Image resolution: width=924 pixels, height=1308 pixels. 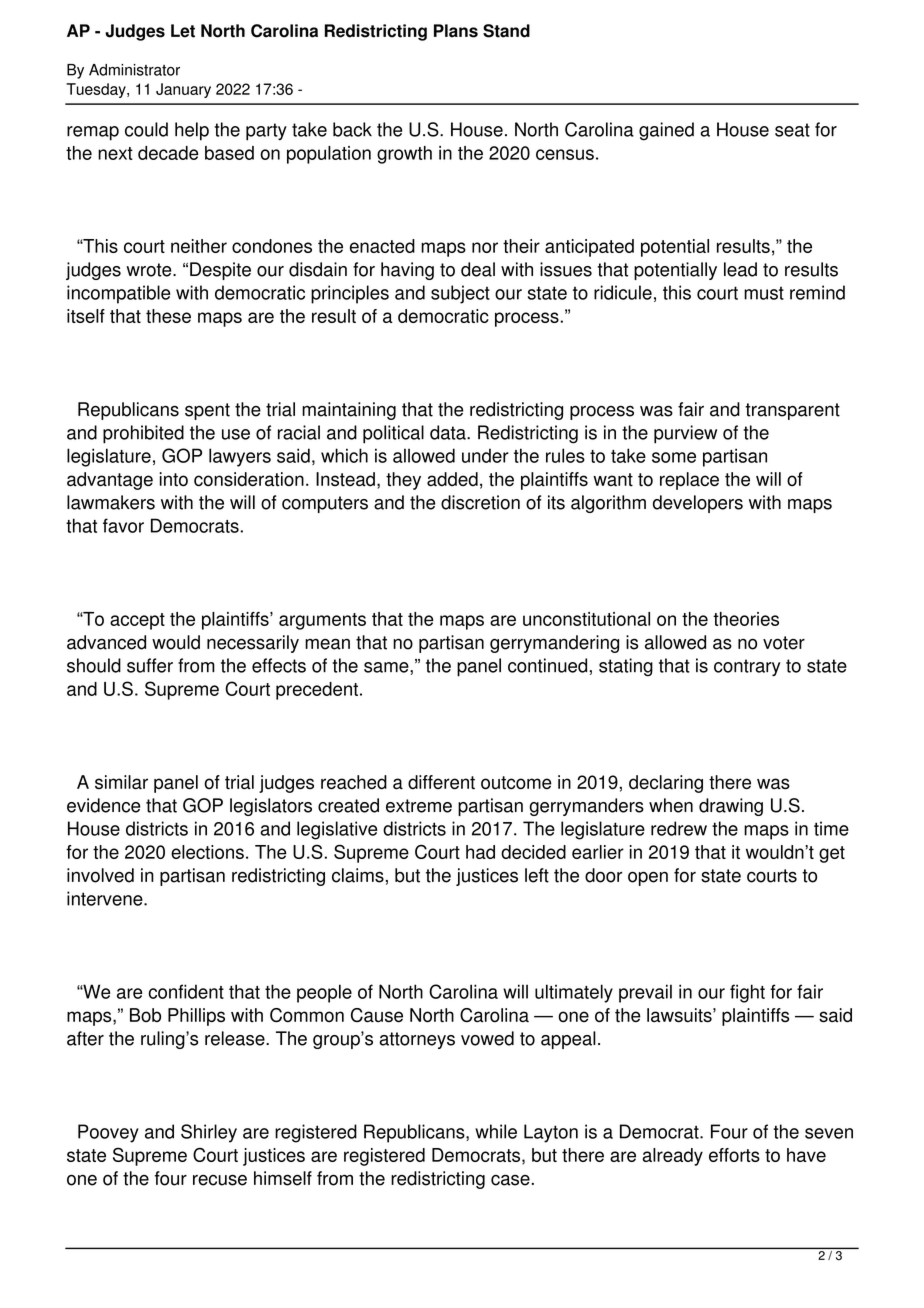 I want to click on different, so click(x=441, y=782).
